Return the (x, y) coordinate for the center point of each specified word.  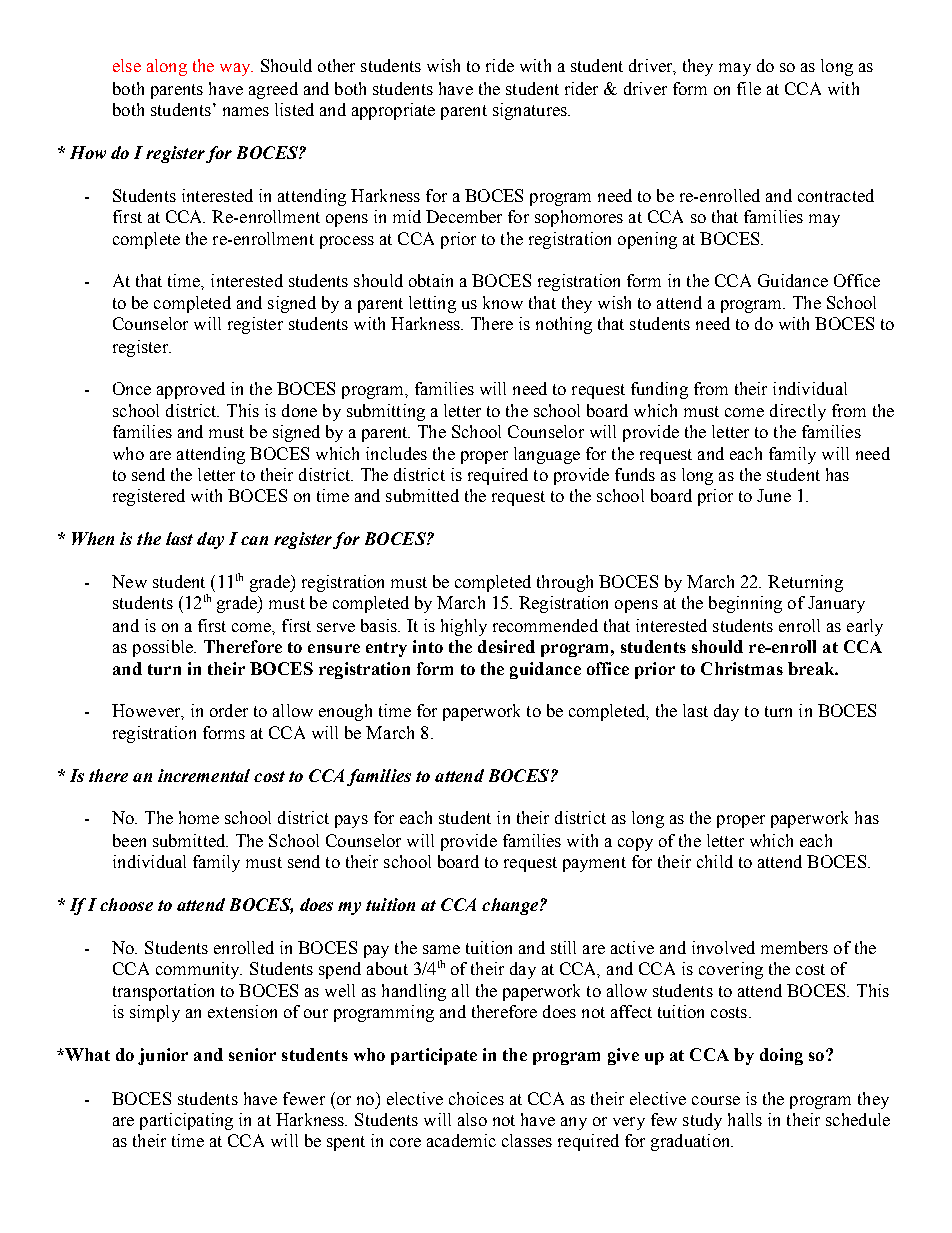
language (547, 455)
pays (351, 821)
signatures (531, 111)
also (472, 1119)
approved (191, 390)
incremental (204, 775)
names (246, 111)
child (715, 861)
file (749, 88)
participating (186, 1121)
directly (798, 412)
